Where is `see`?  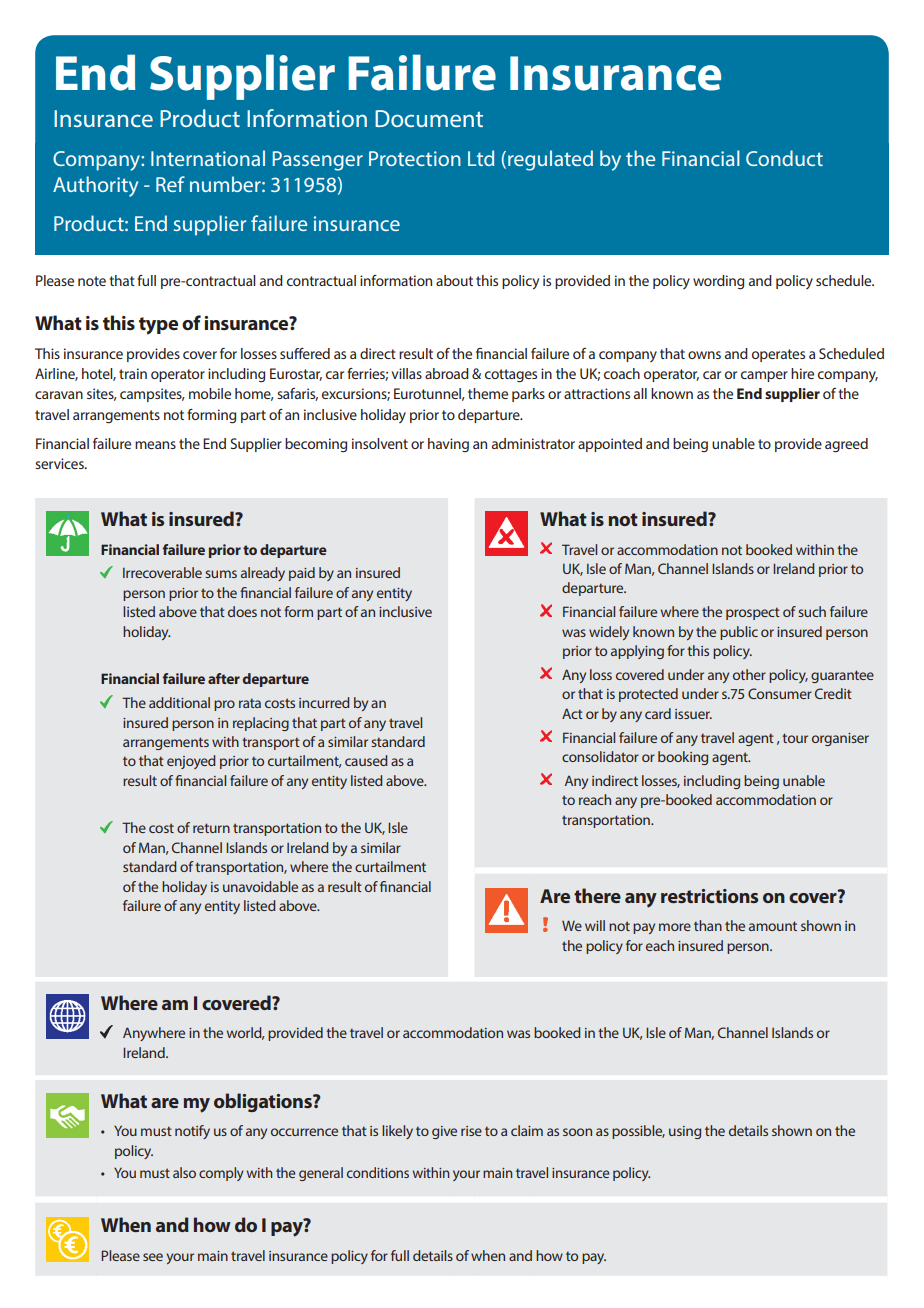 see is located at coordinates (153, 1257).
